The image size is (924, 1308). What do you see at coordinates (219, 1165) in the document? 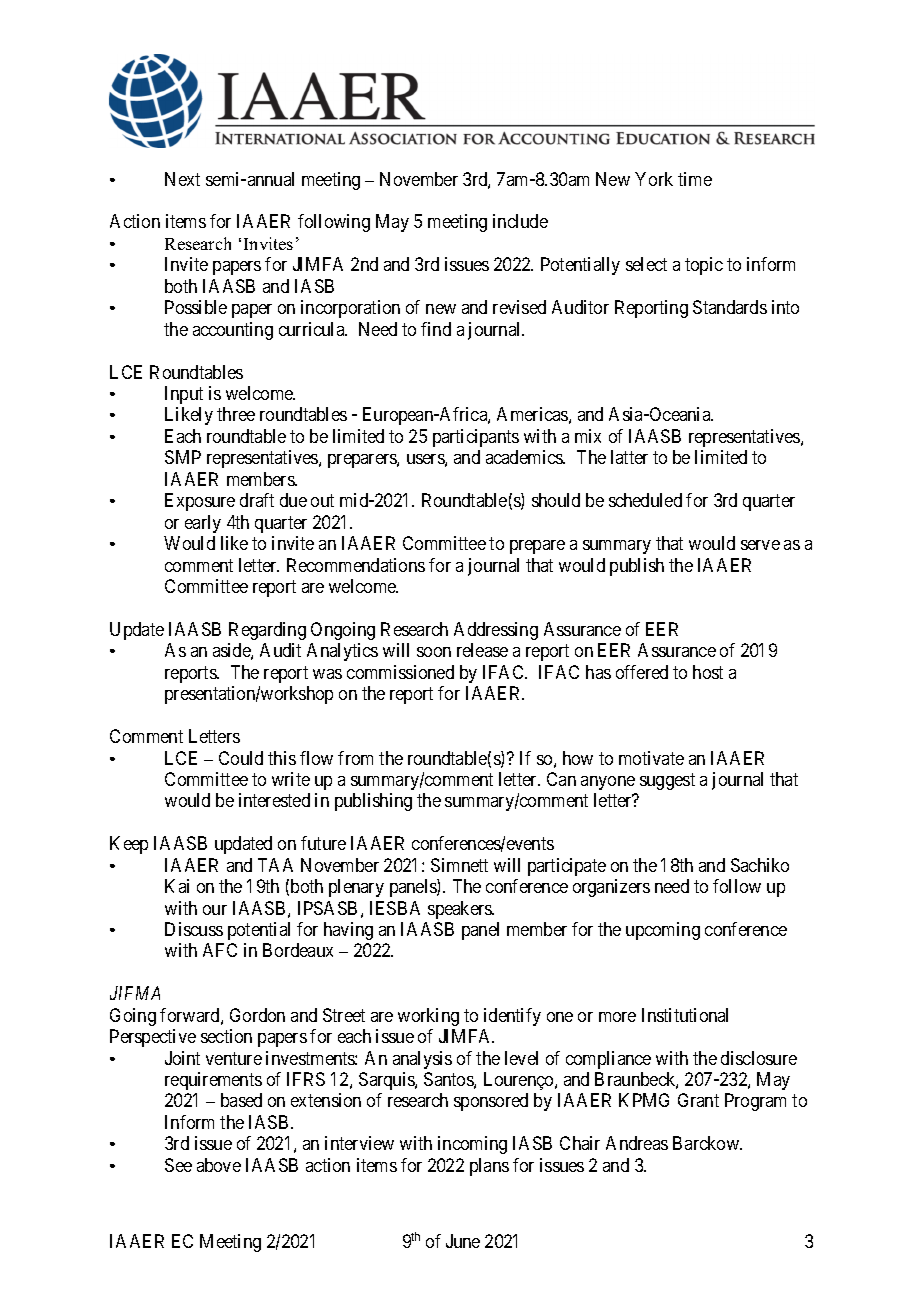
I see `above` at bounding box center [219, 1165].
